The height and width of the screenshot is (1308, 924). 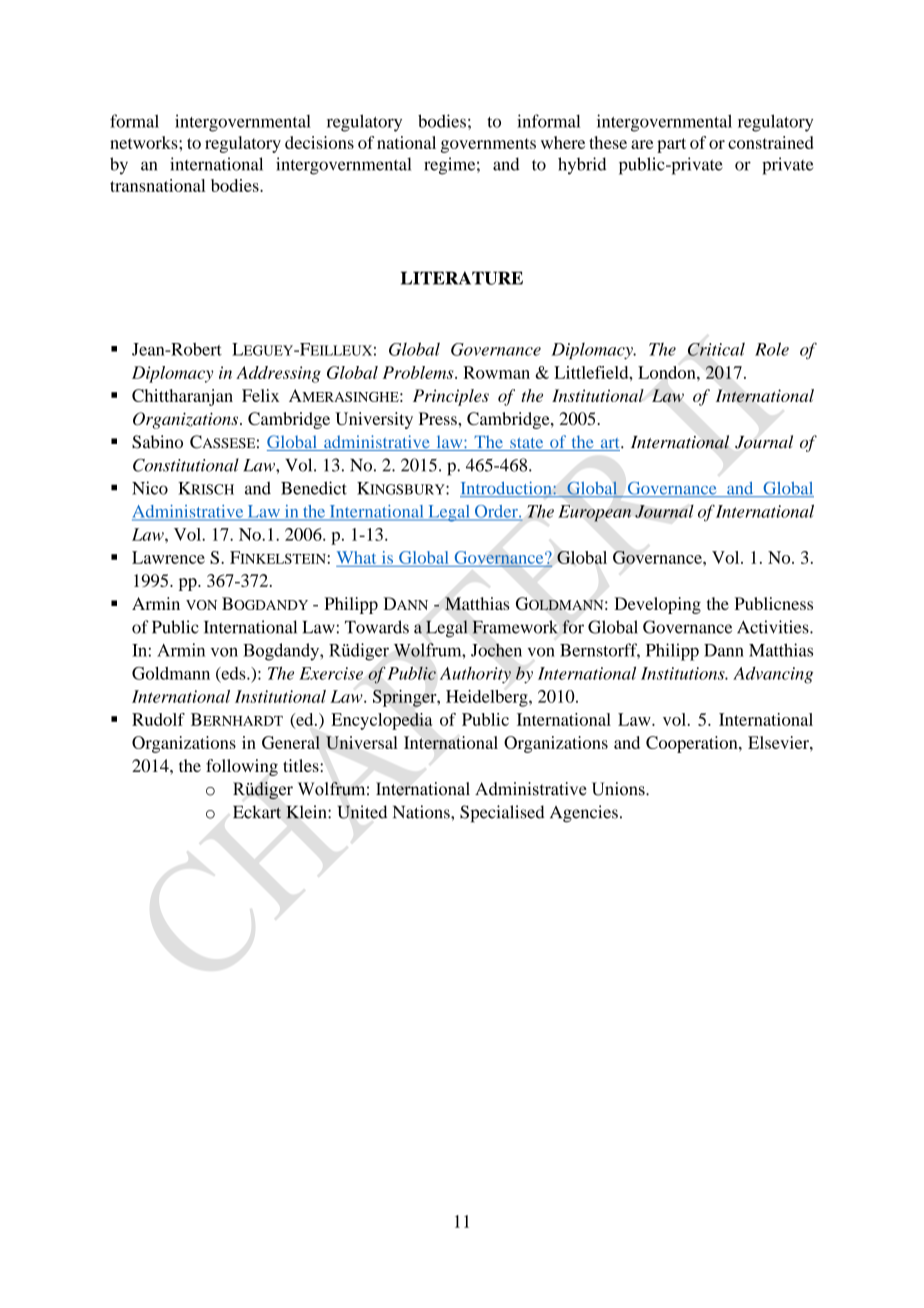 I want to click on Nations, so click(x=422, y=812).
